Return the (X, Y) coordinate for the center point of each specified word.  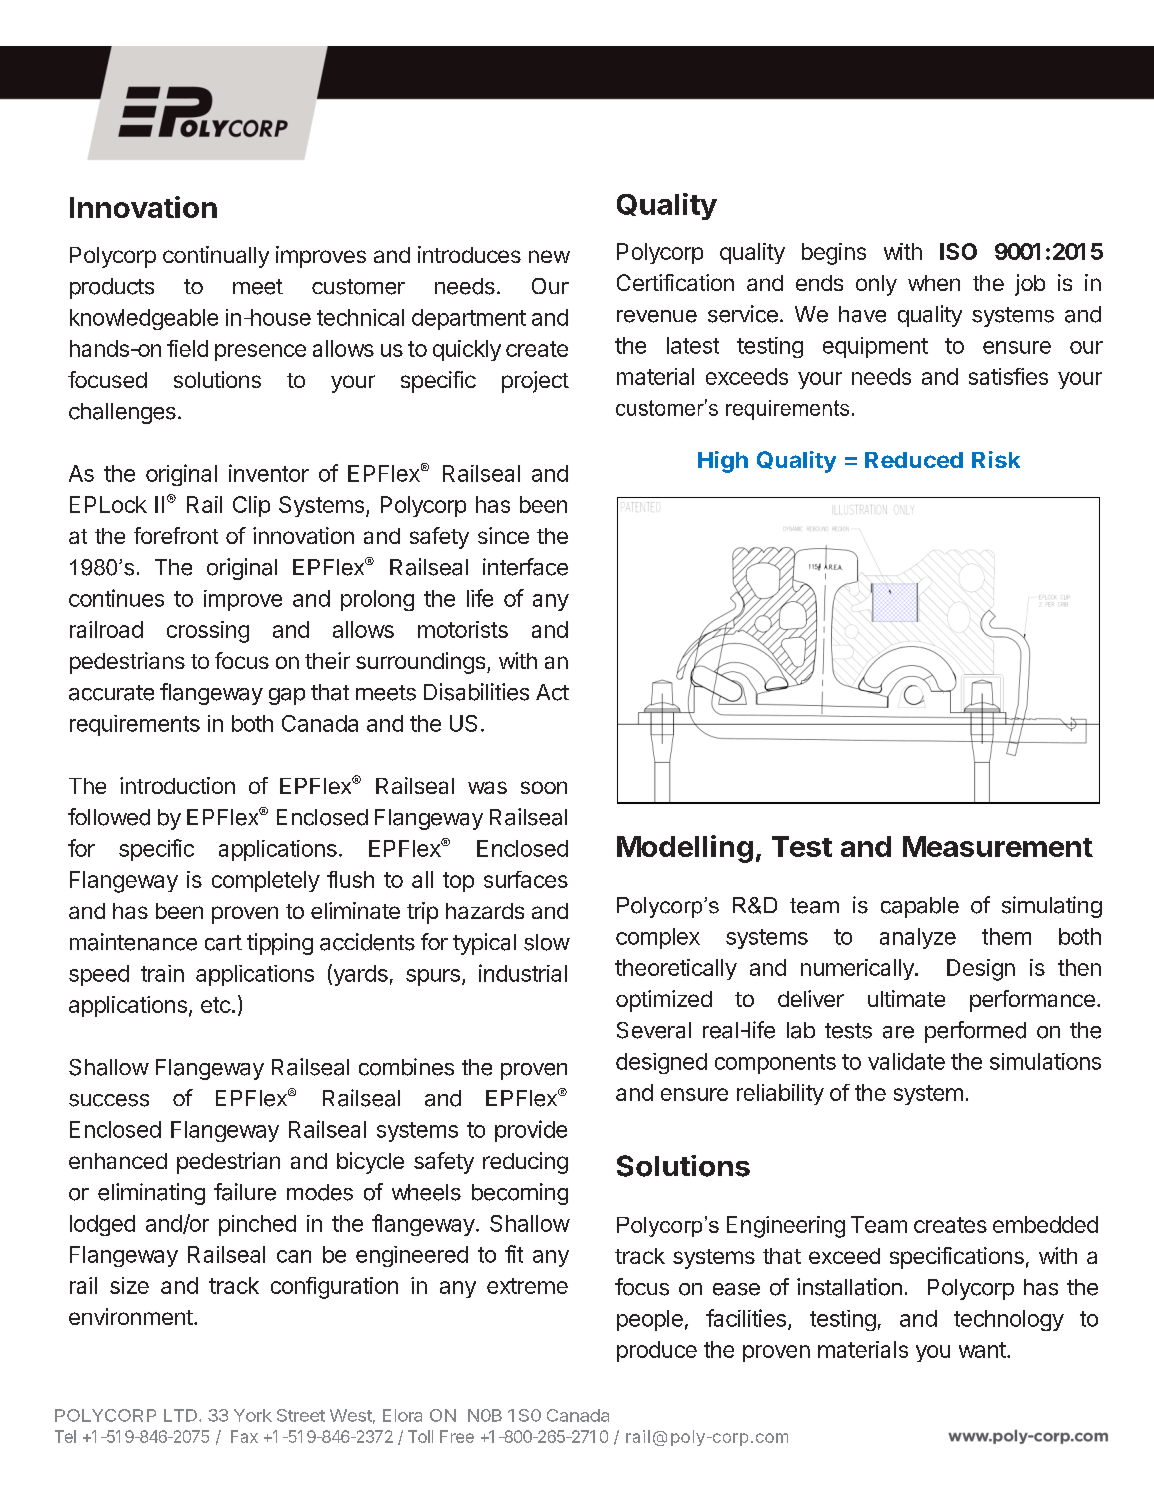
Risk (996, 459)
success (109, 1100)
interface (525, 567)
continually (216, 257)
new (549, 256)
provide (531, 1131)
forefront (176, 535)
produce (657, 1351)
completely (266, 881)
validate (906, 1061)
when (934, 283)
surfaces (526, 879)
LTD (182, 1415)
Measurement (998, 846)
